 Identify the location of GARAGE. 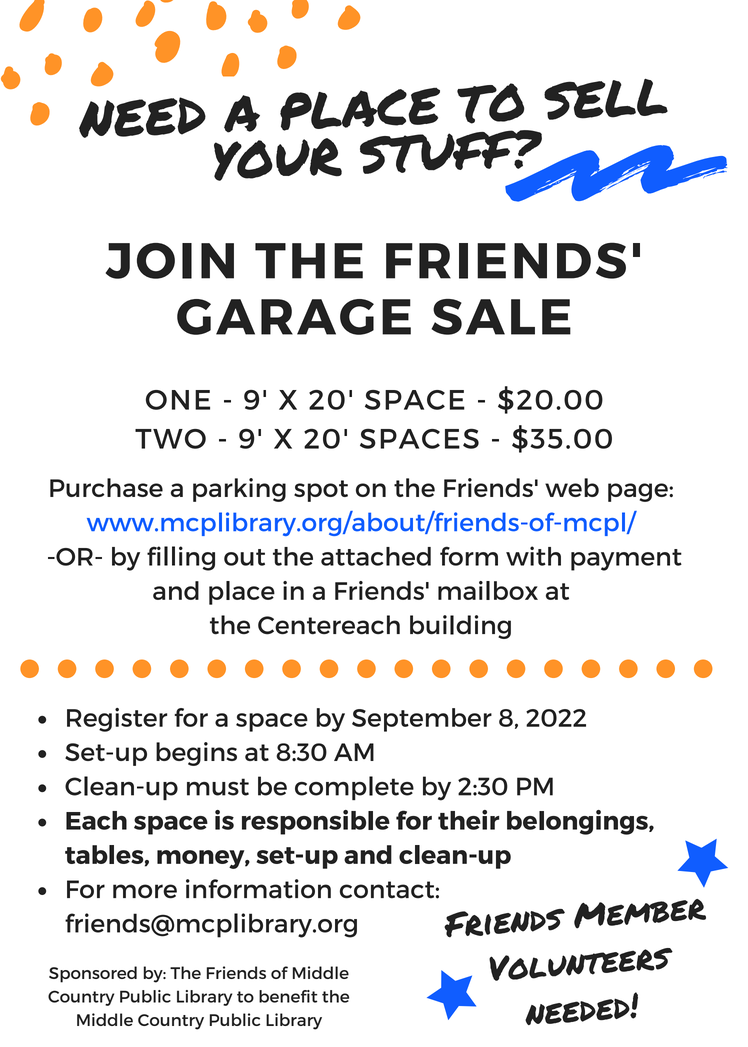
(294, 317).
